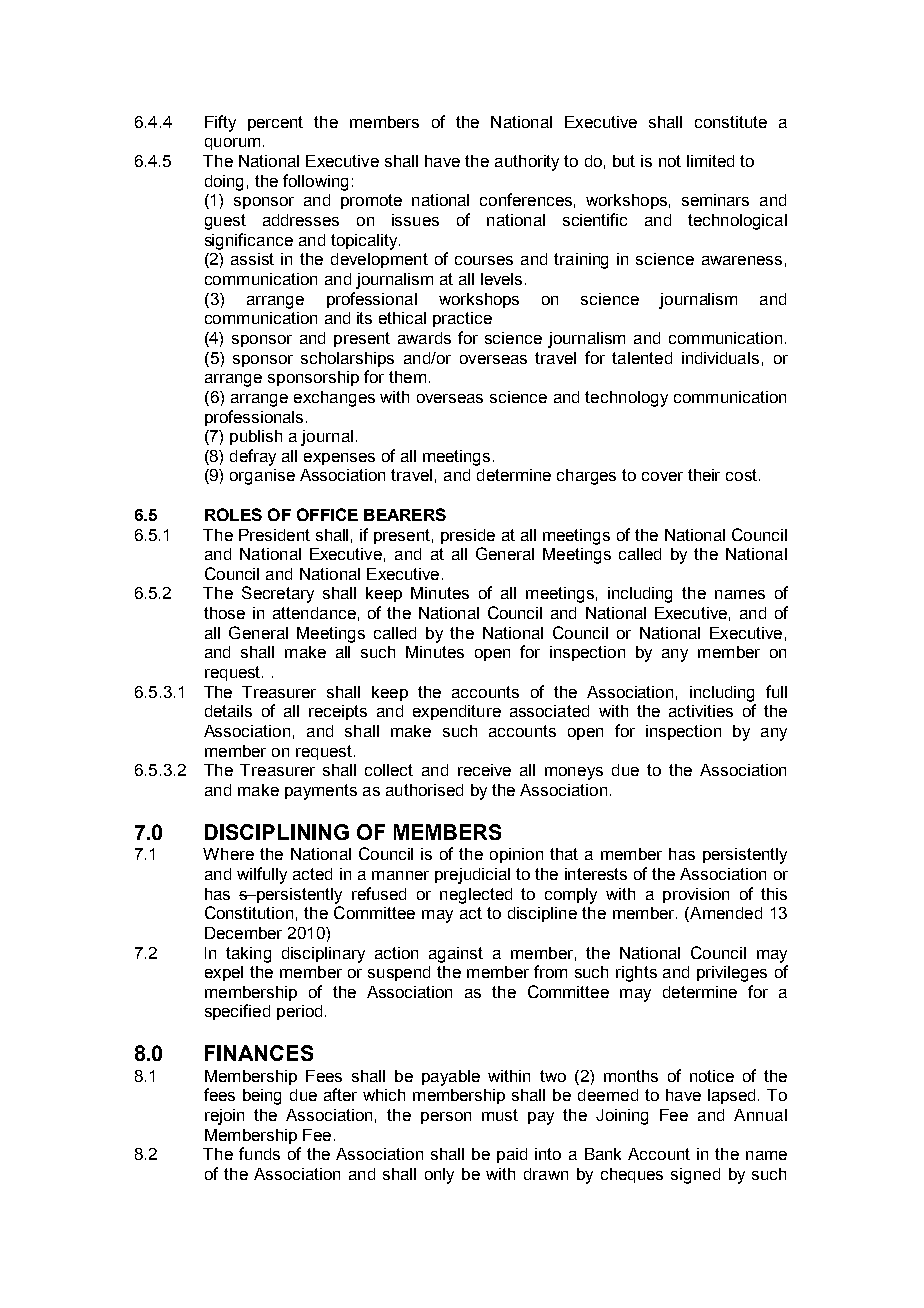  Describe the element at coordinates (720, 358) in the screenshot. I see `individuals` at that location.
